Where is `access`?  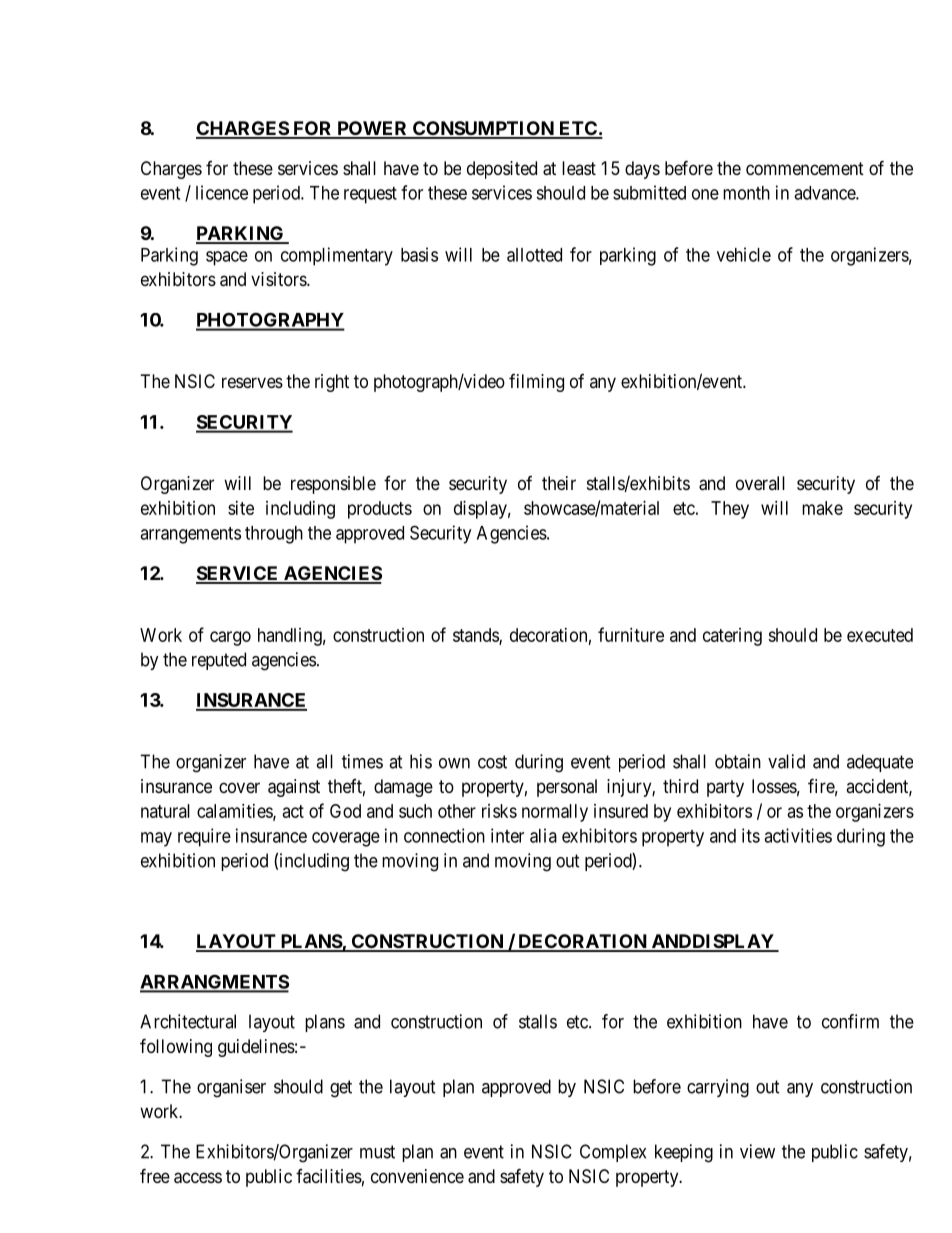
access is located at coordinates (198, 1178).
